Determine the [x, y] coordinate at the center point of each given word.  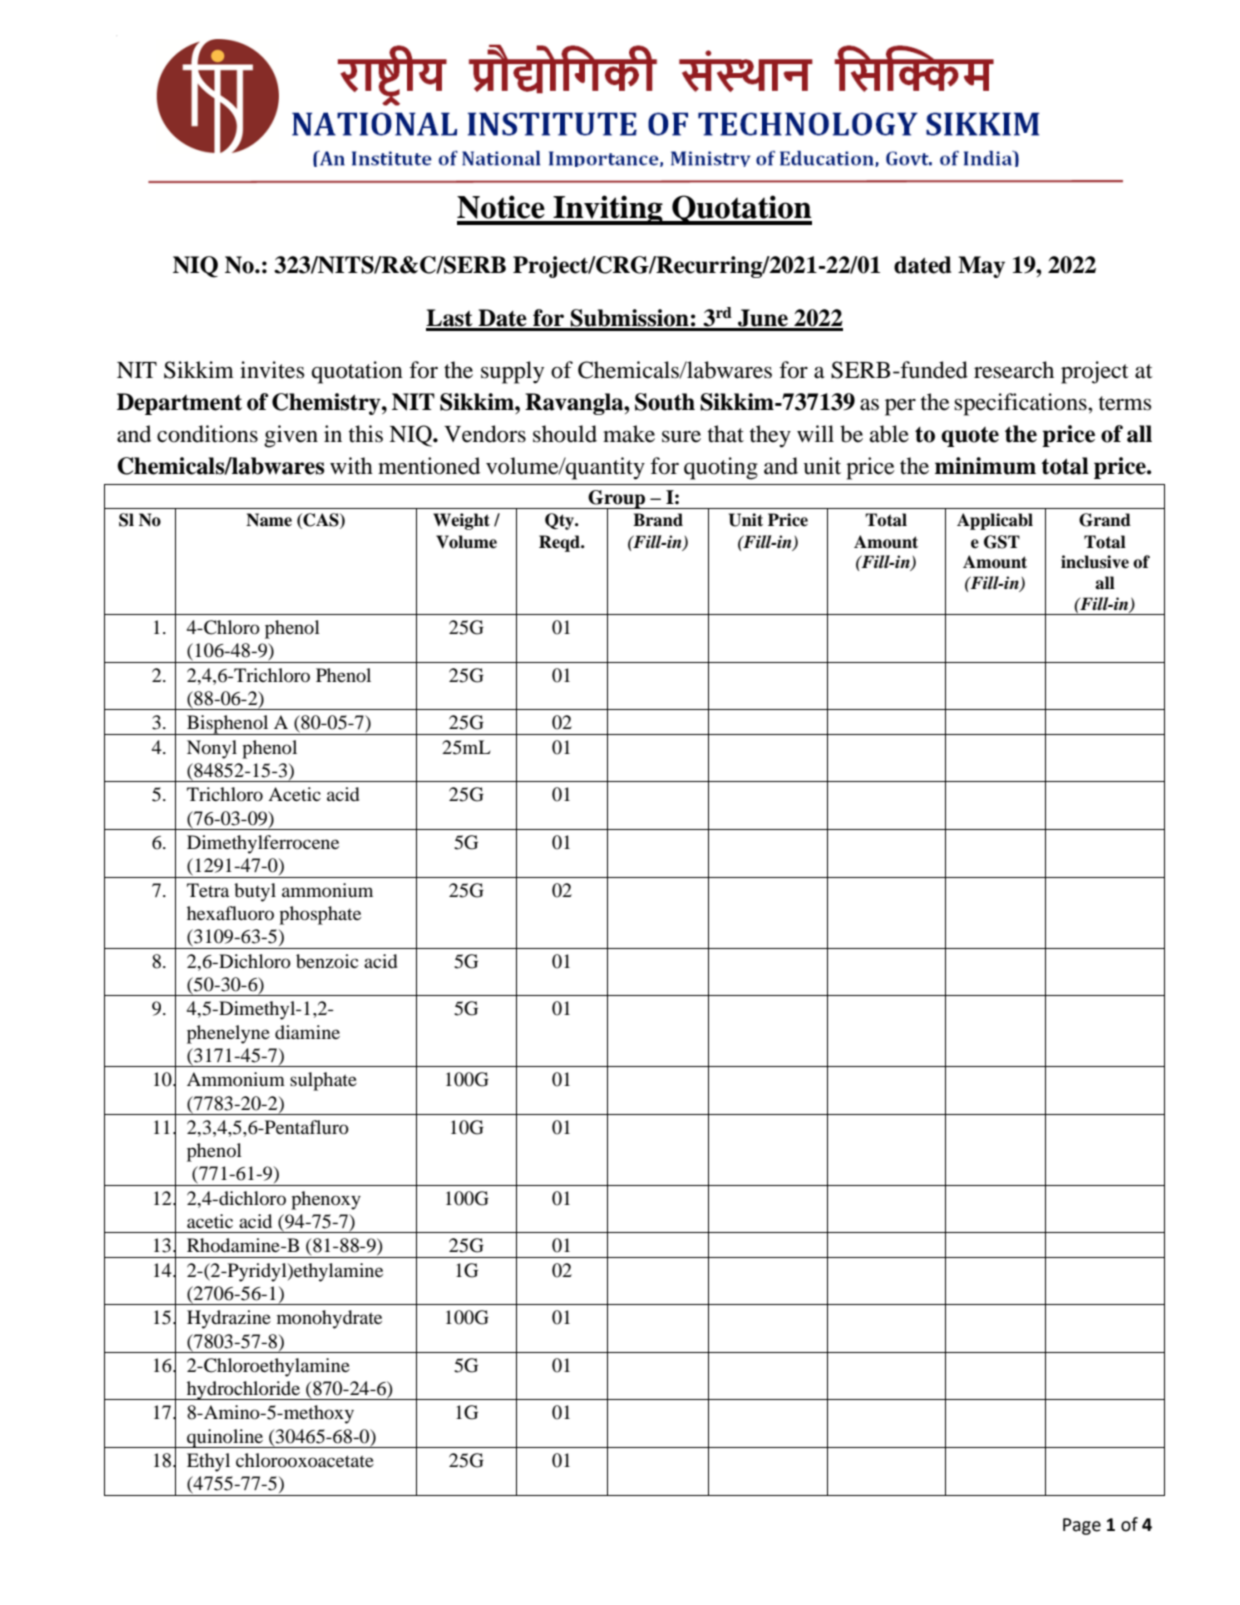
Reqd [560, 543]
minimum [985, 466]
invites [272, 370]
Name [269, 520]
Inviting [608, 210]
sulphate [323, 1081]
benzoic [327, 961]
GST [1002, 542]
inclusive [1095, 562]
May [981, 267]
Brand [658, 520]
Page [1082, 1526]
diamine [307, 1032]
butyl [255, 892]
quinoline [225, 1438]
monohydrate [329, 1319]
